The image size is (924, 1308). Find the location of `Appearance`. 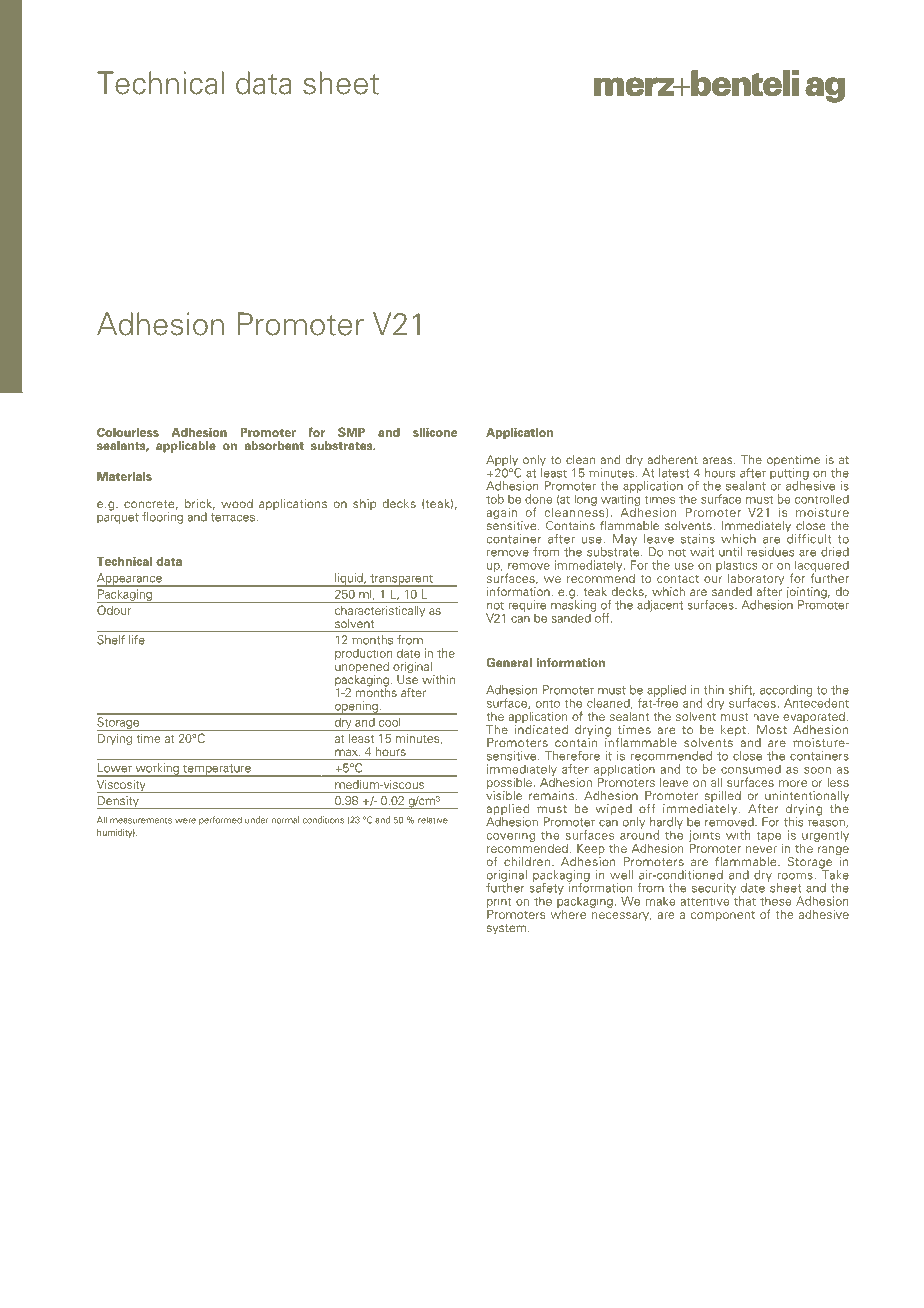

Appearance is located at coordinates (130, 580).
